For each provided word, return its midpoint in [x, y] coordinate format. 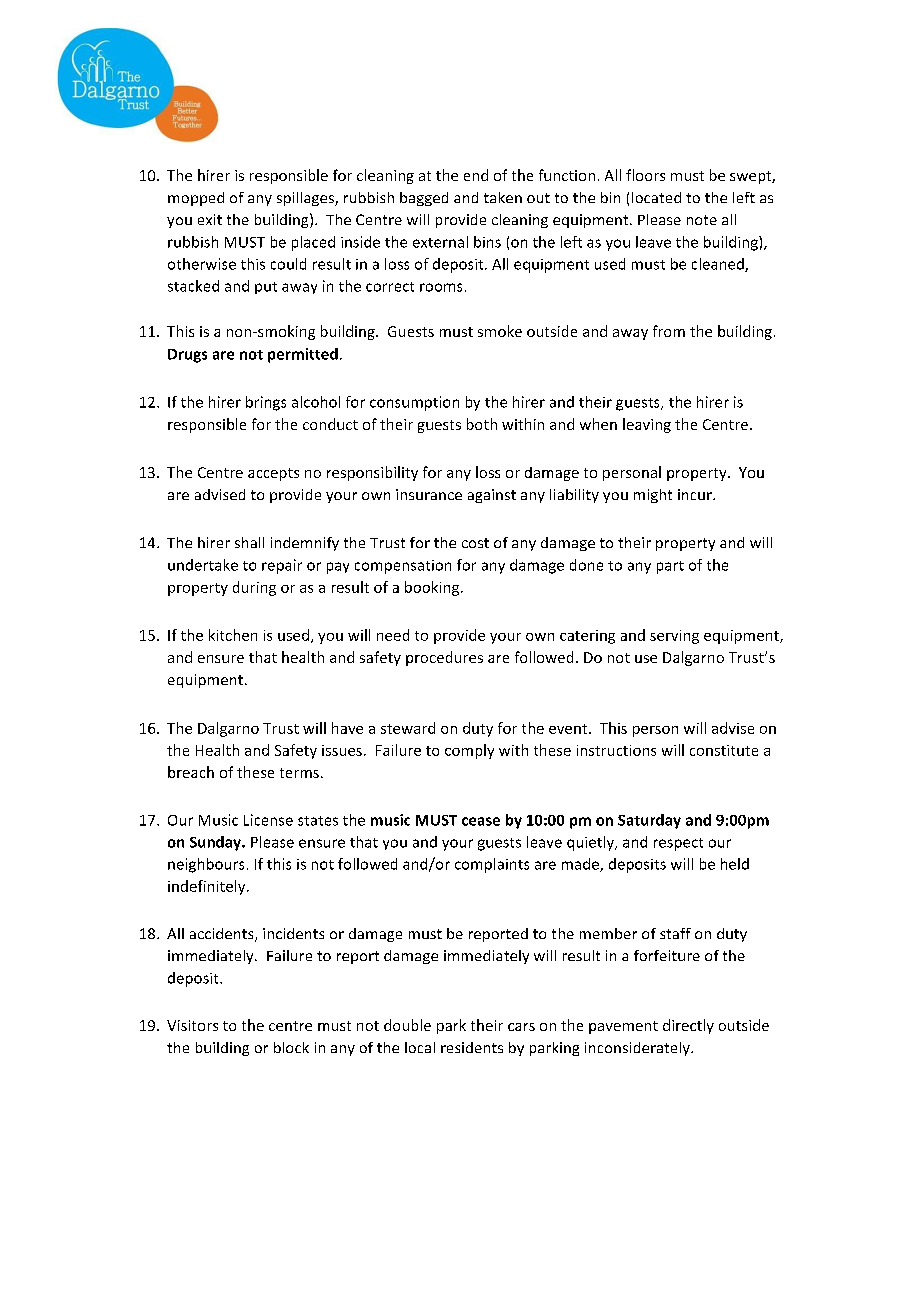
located [656, 197]
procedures [444, 658]
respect [678, 844]
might [653, 496]
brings [266, 403]
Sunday [216, 843]
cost [475, 543]
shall [249, 542]
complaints [492, 865]
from [669, 331]
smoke [500, 331]
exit [210, 219]
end [476, 175]
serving [674, 637]
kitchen [233, 635]
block [291, 1047]
